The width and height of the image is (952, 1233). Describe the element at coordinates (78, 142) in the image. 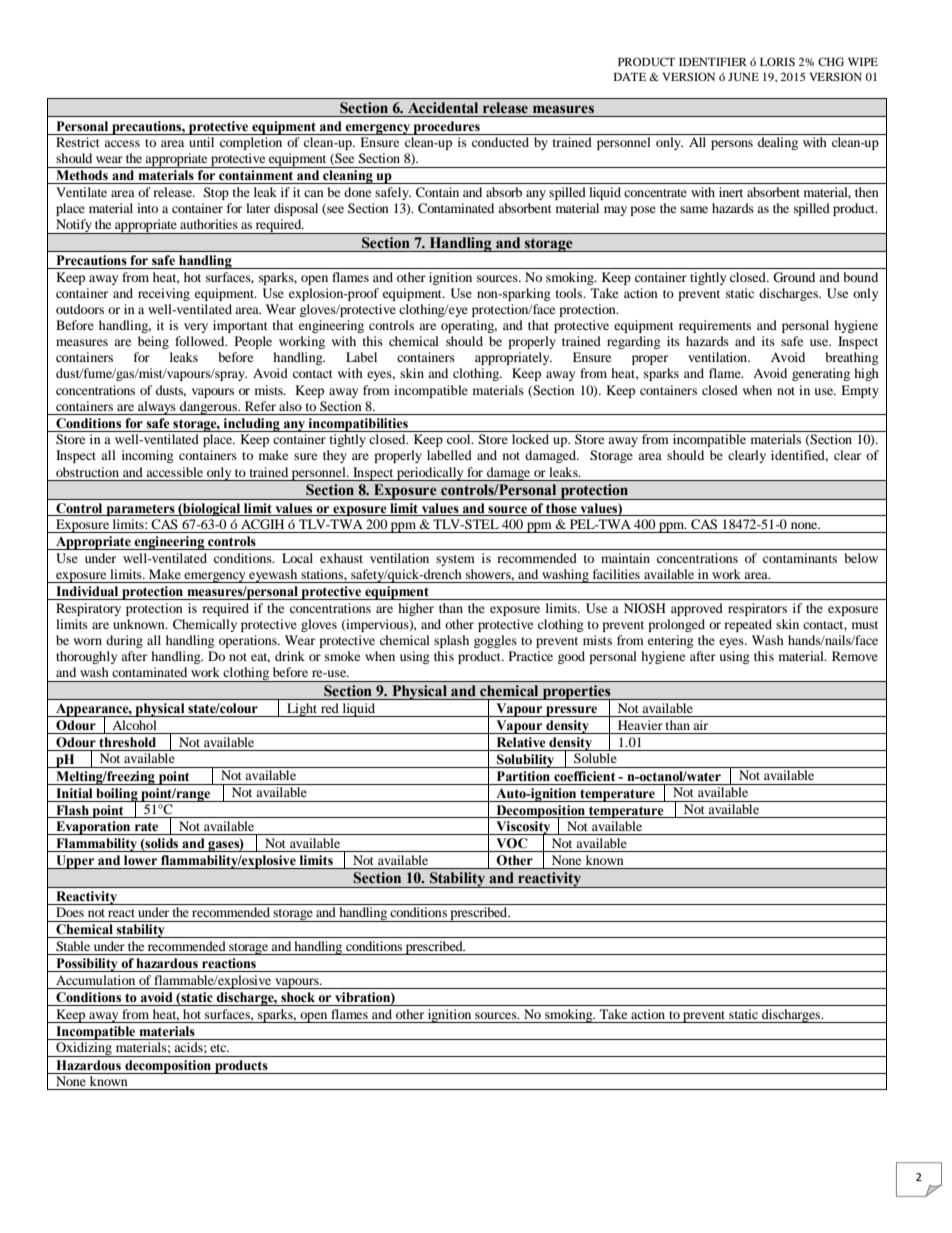

I see `Restrict` at that location.
